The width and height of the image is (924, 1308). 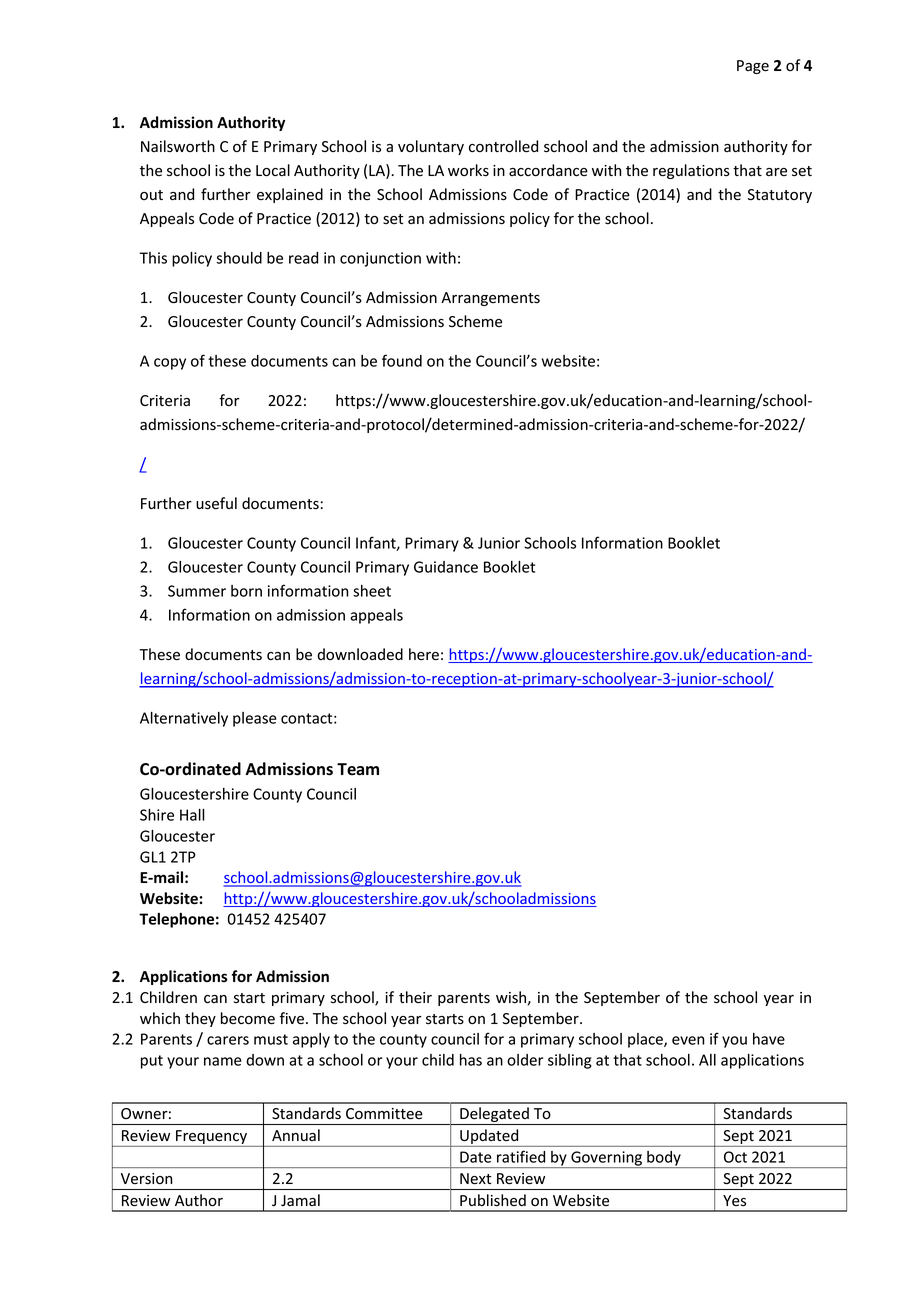 What do you see at coordinates (431, 147) in the image?
I see `voluntary` at bounding box center [431, 147].
